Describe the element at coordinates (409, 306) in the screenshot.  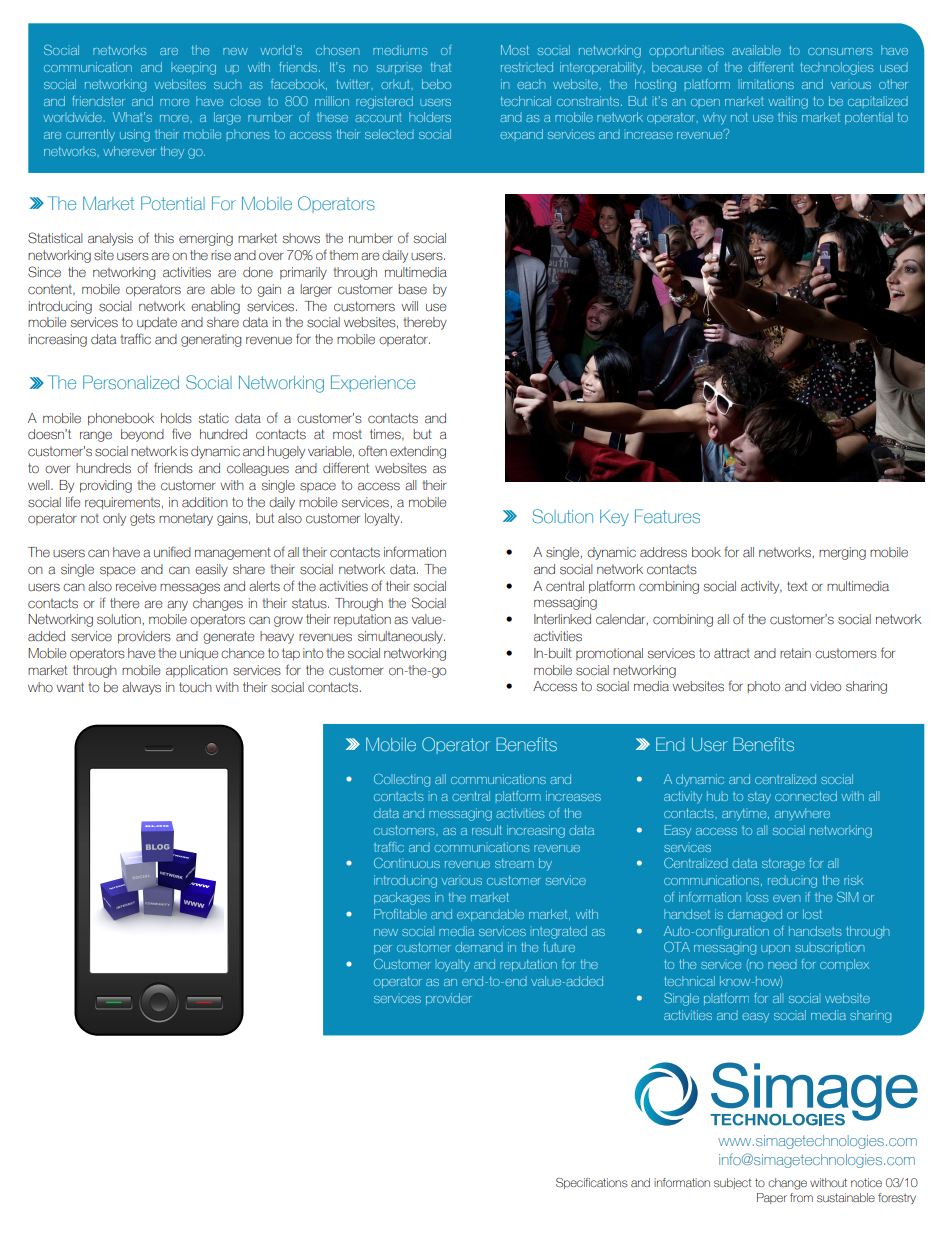
I see `will` at that location.
